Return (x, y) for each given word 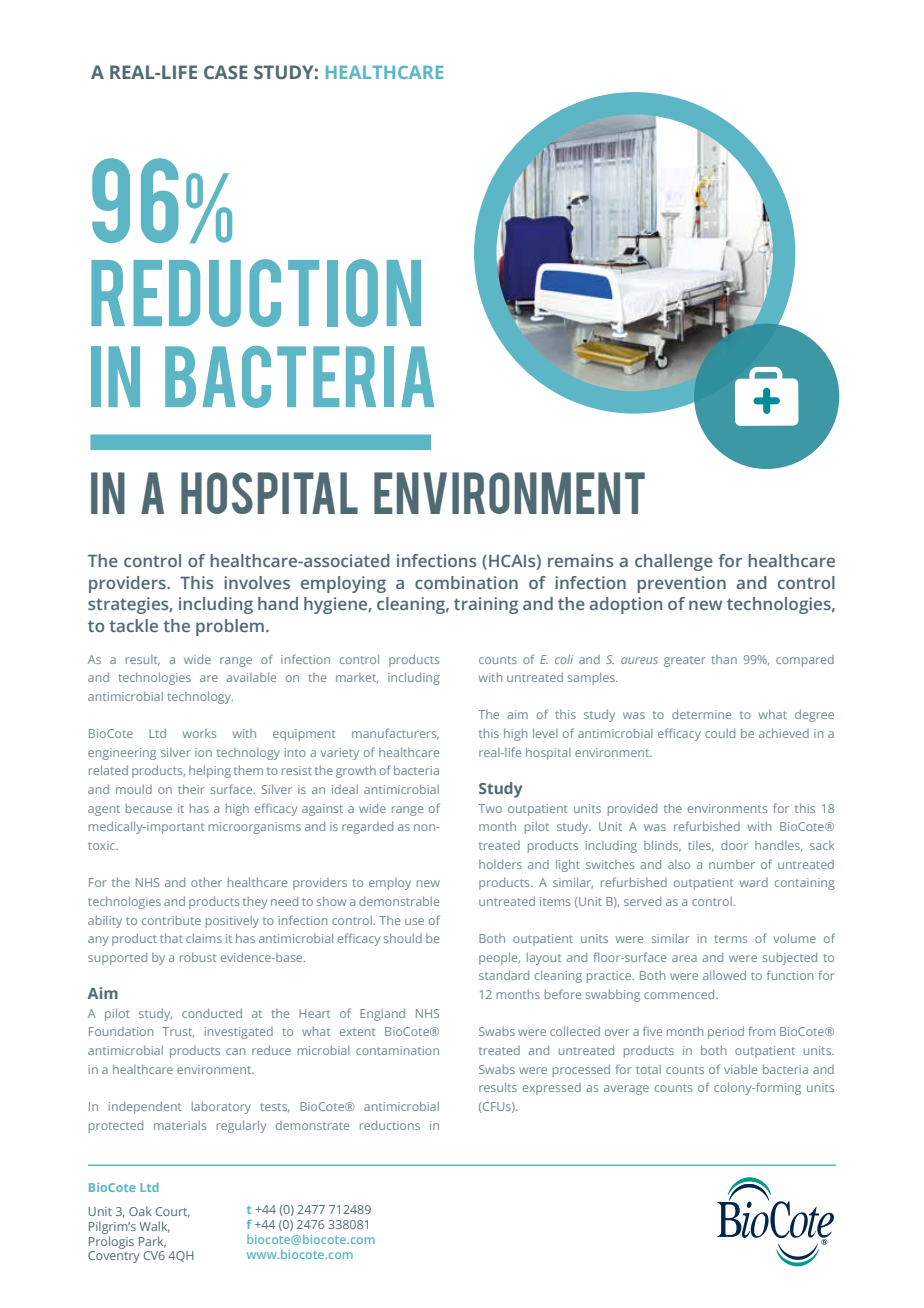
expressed (552, 1089)
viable (740, 1069)
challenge (674, 562)
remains (581, 560)
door (734, 845)
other (206, 882)
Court (173, 1212)
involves (257, 582)
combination (466, 582)
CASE (226, 72)
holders (500, 864)
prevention (681, 584)
